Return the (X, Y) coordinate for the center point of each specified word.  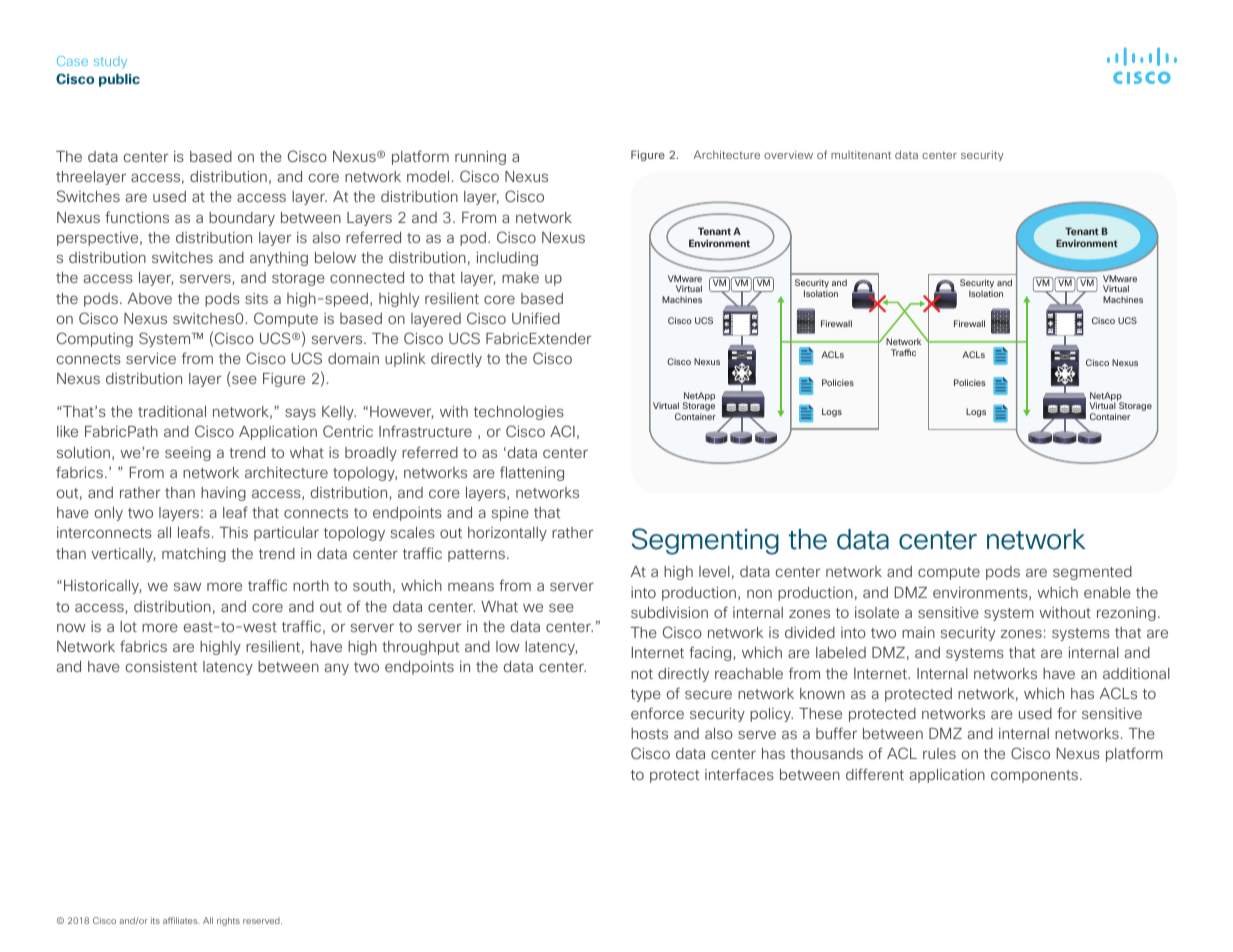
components (1036, 776)
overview (788, 154)
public (119, 80)
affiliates (181, 920)
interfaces (739, 774)
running (480, 158)
